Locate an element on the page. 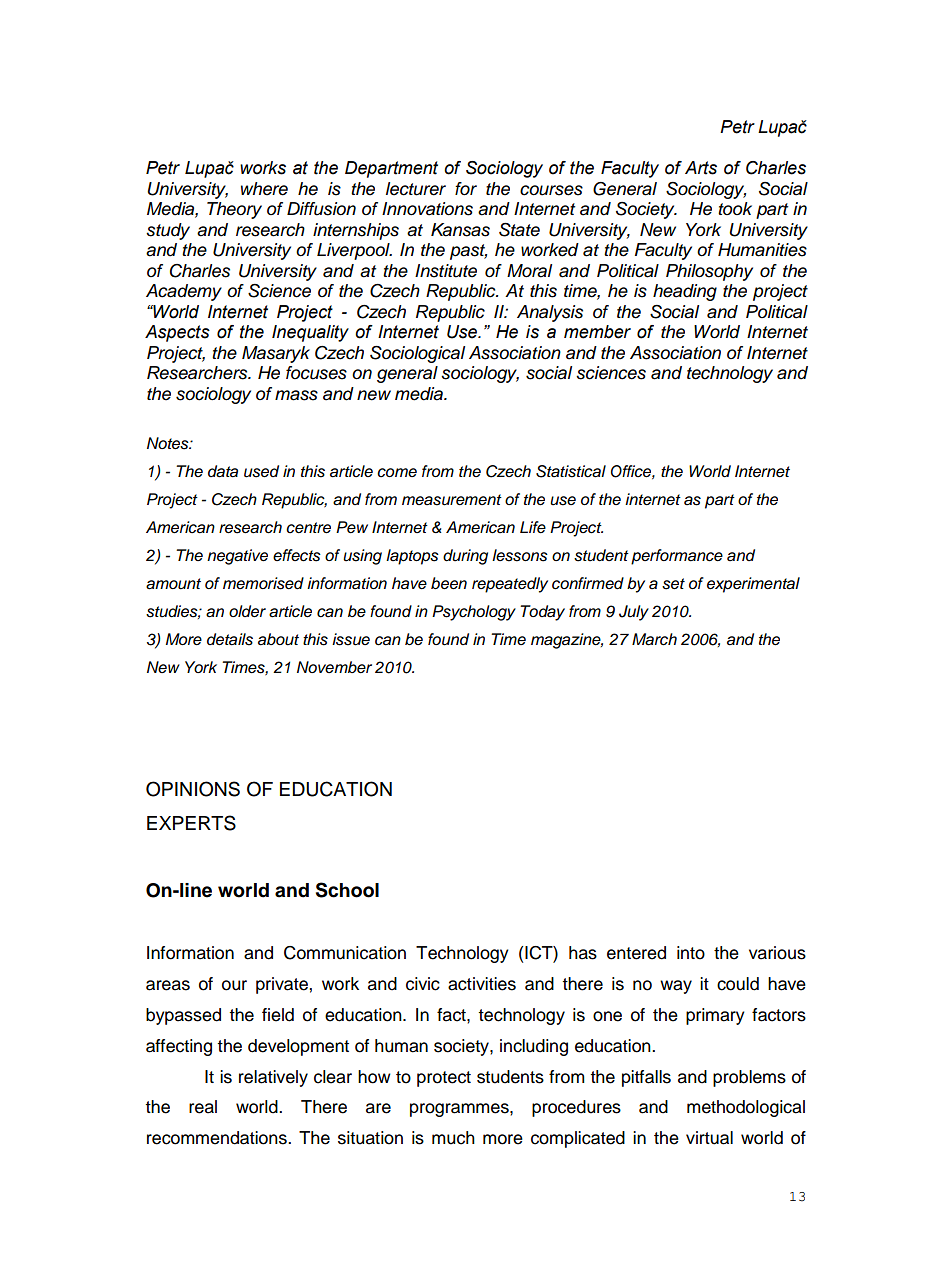 Image resolution: width=952 pixels, height=1283 pixels. March is located at coordinates (654, 639).
